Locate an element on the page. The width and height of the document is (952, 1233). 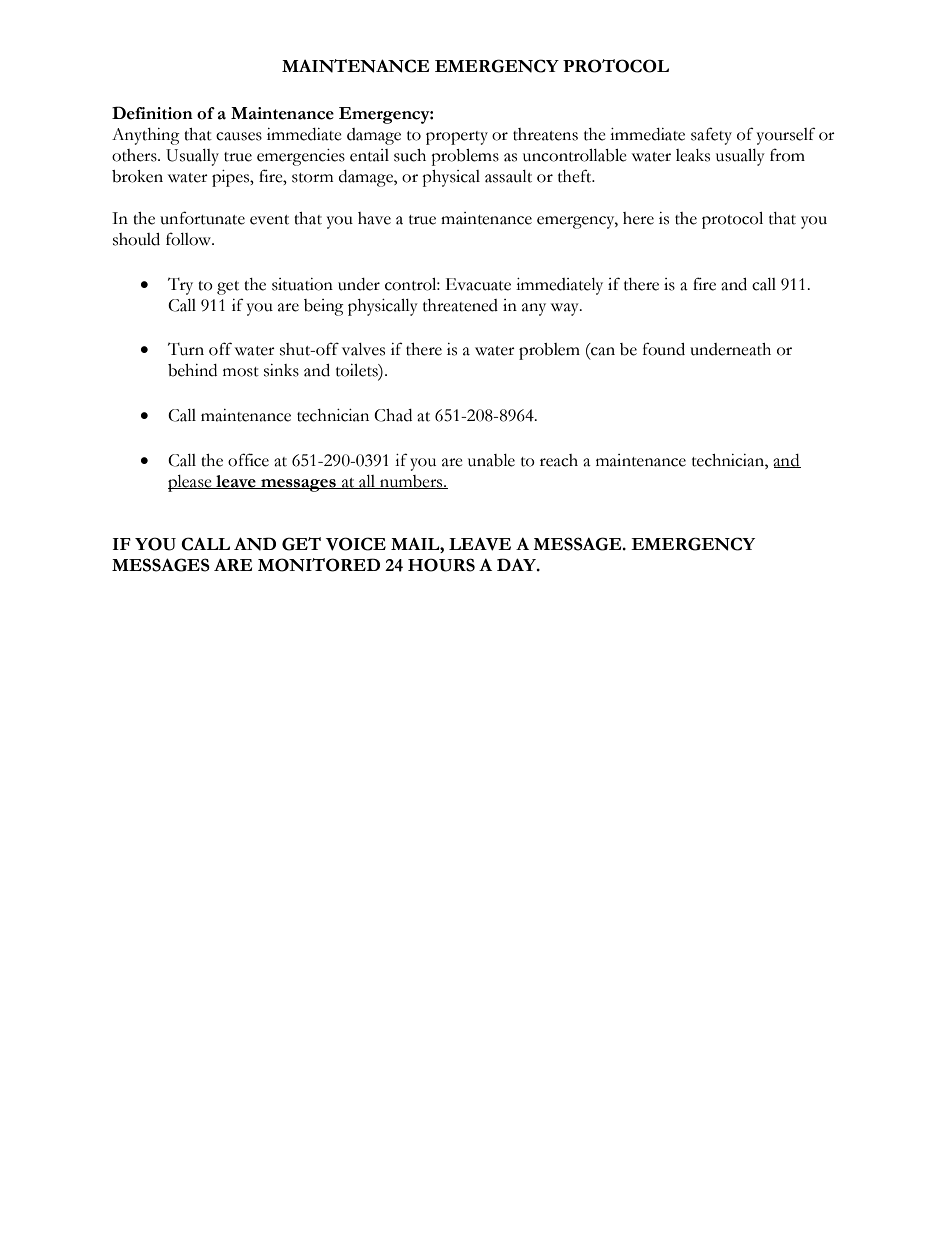
causes is located at coordinates (239, 136).
